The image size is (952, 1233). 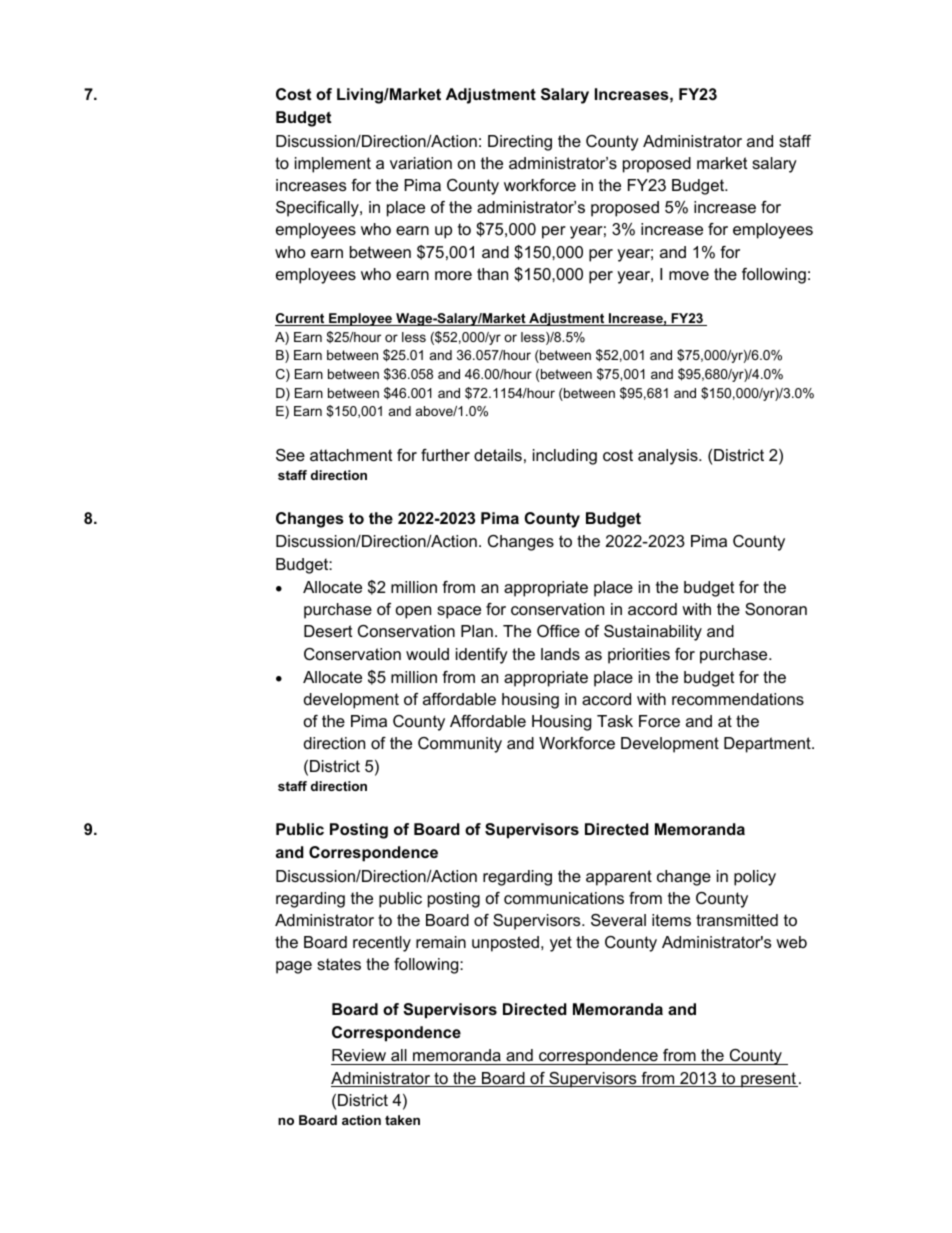 I want to click on Directing, so click(x=520, y=143).
